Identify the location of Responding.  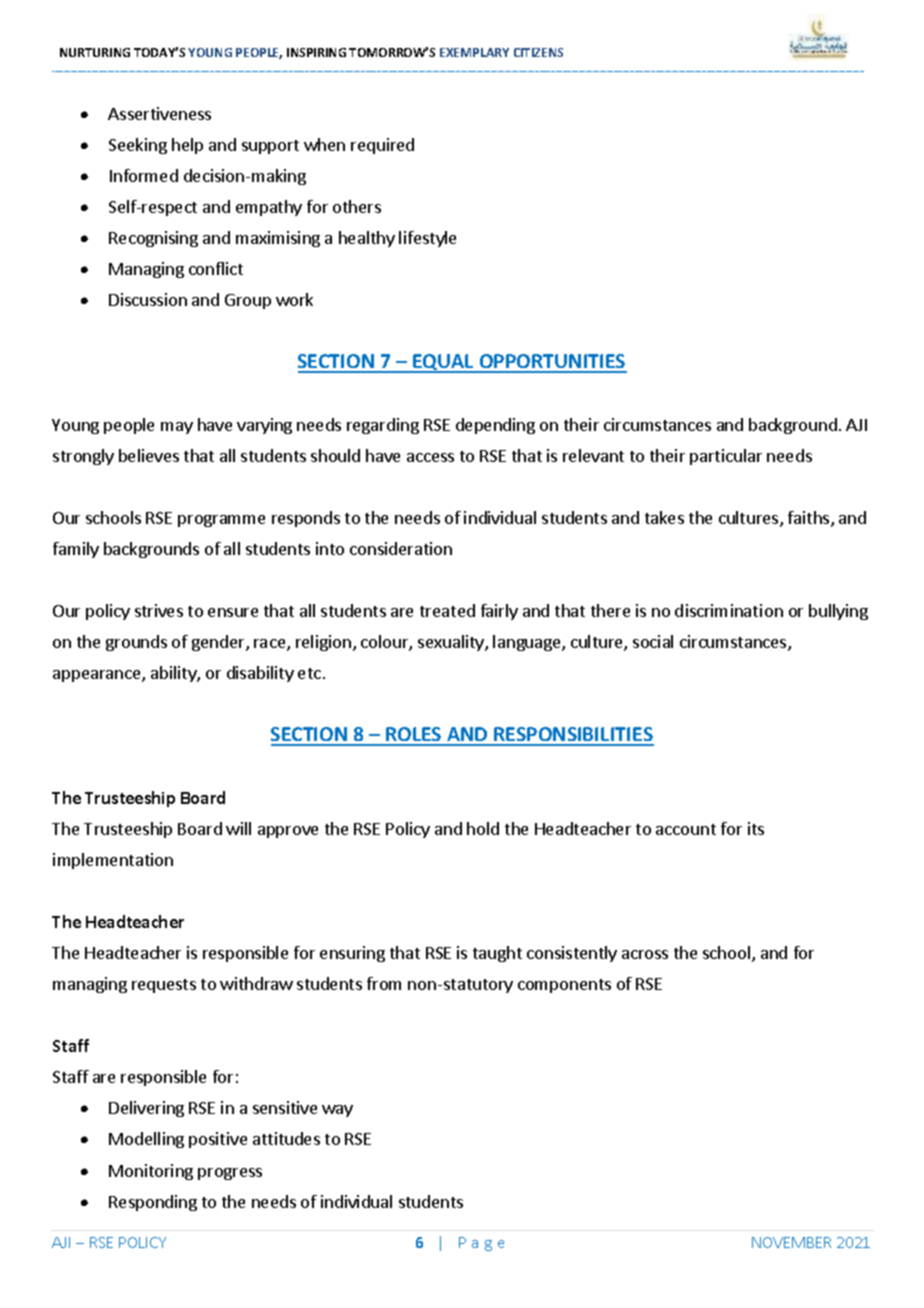
(153, 1203).
